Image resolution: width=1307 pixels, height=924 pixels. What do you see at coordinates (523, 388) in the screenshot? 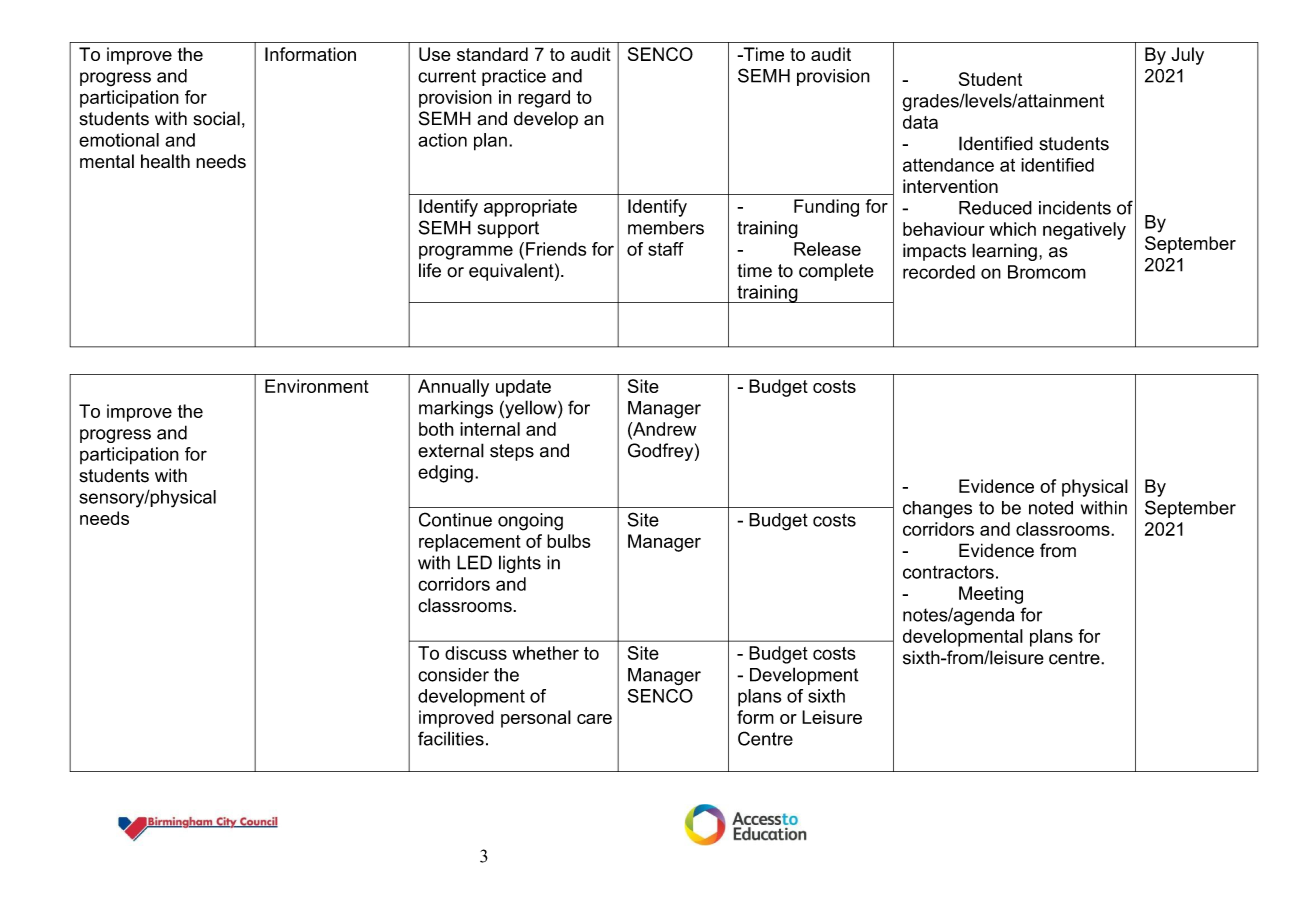
I see `update` at bounding box center [523, 388].
